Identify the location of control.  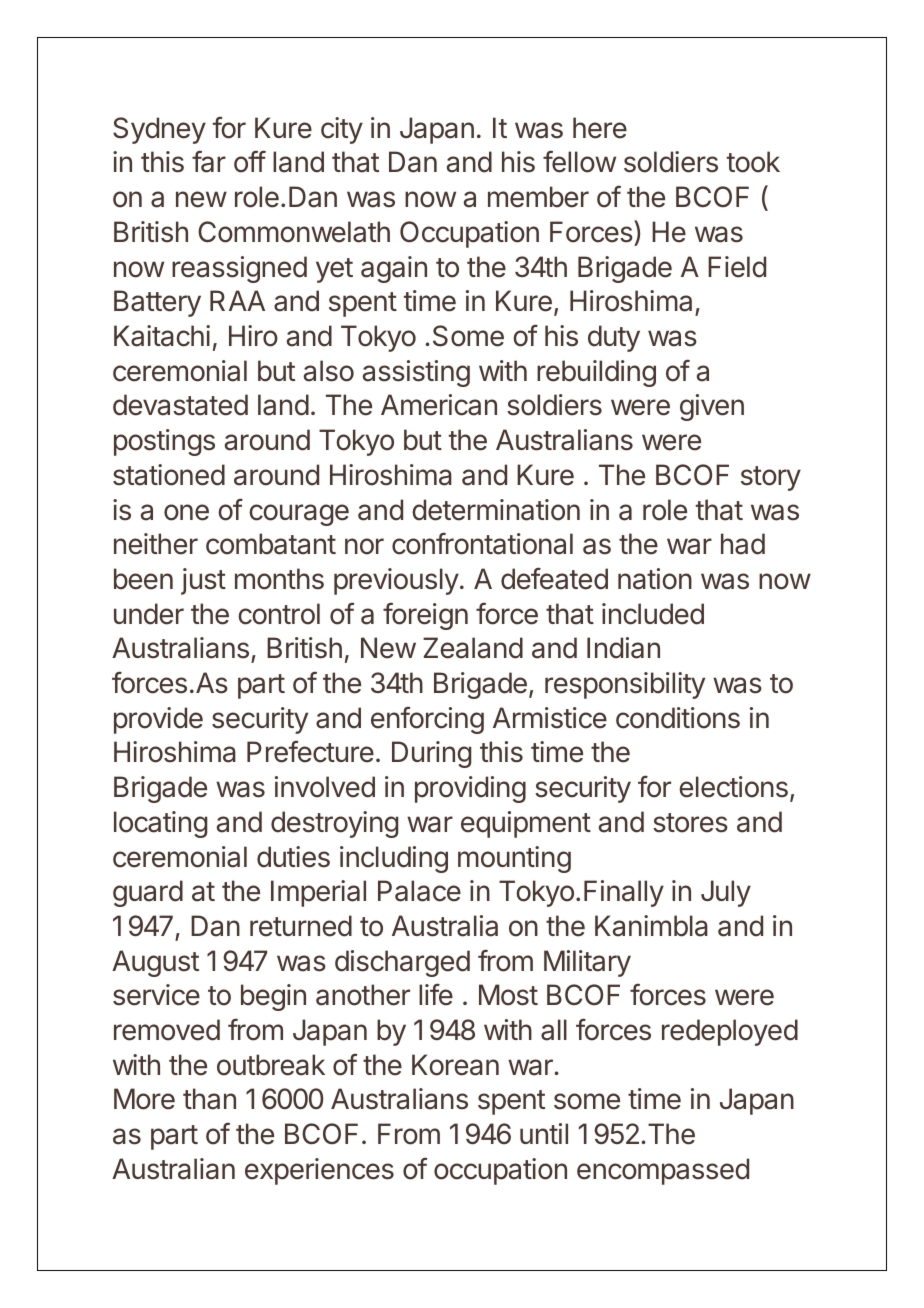
(279, 614).
